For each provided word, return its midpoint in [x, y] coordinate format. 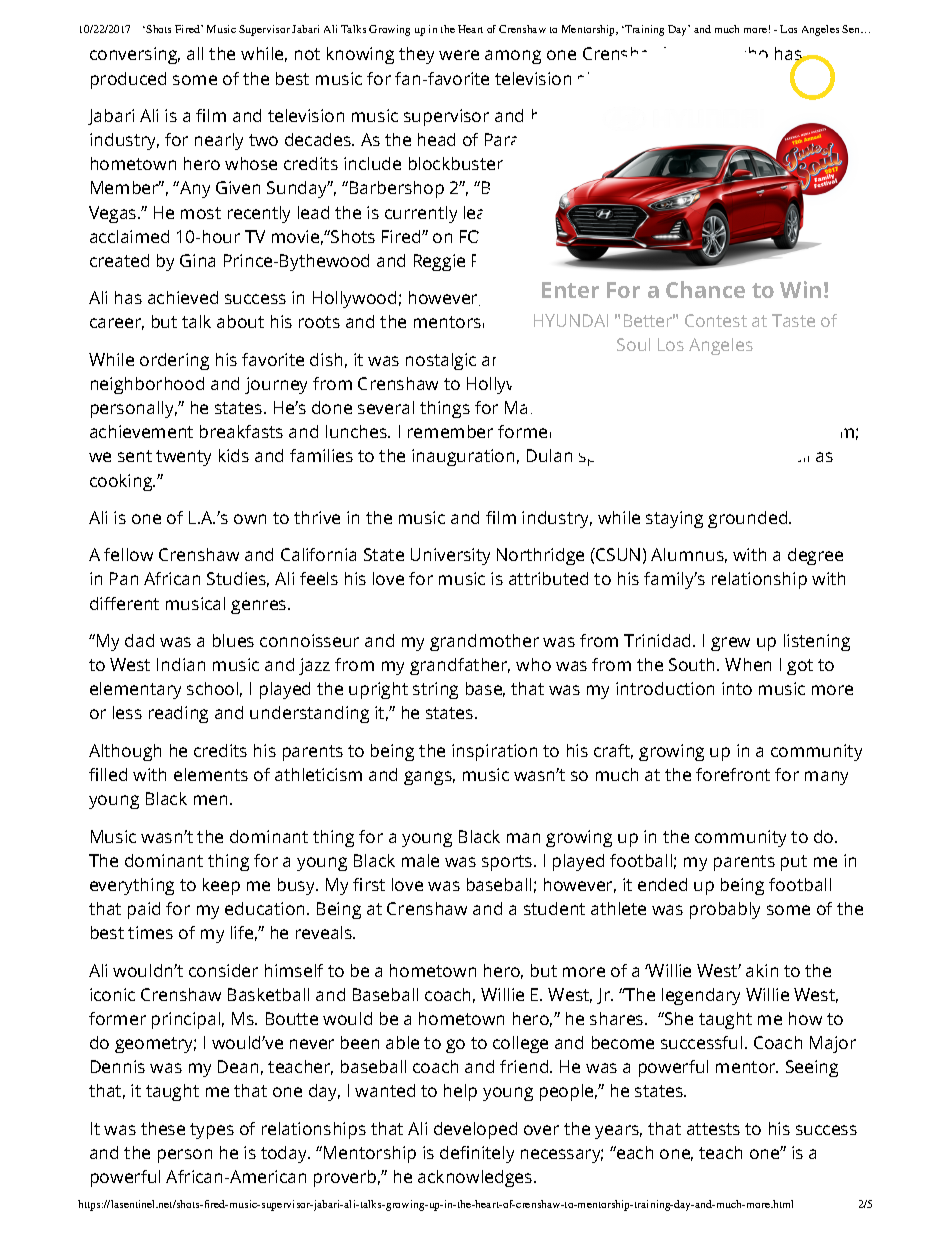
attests [713, 1129]
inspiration [494, 752]
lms [794, 78]
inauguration [463, 457]
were [459, 55]
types [212, 1131]
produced [128, 80]
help [460, 1092]
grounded [749, 519]
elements [211, 774]
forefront [733, 774]
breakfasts [241, 431]
